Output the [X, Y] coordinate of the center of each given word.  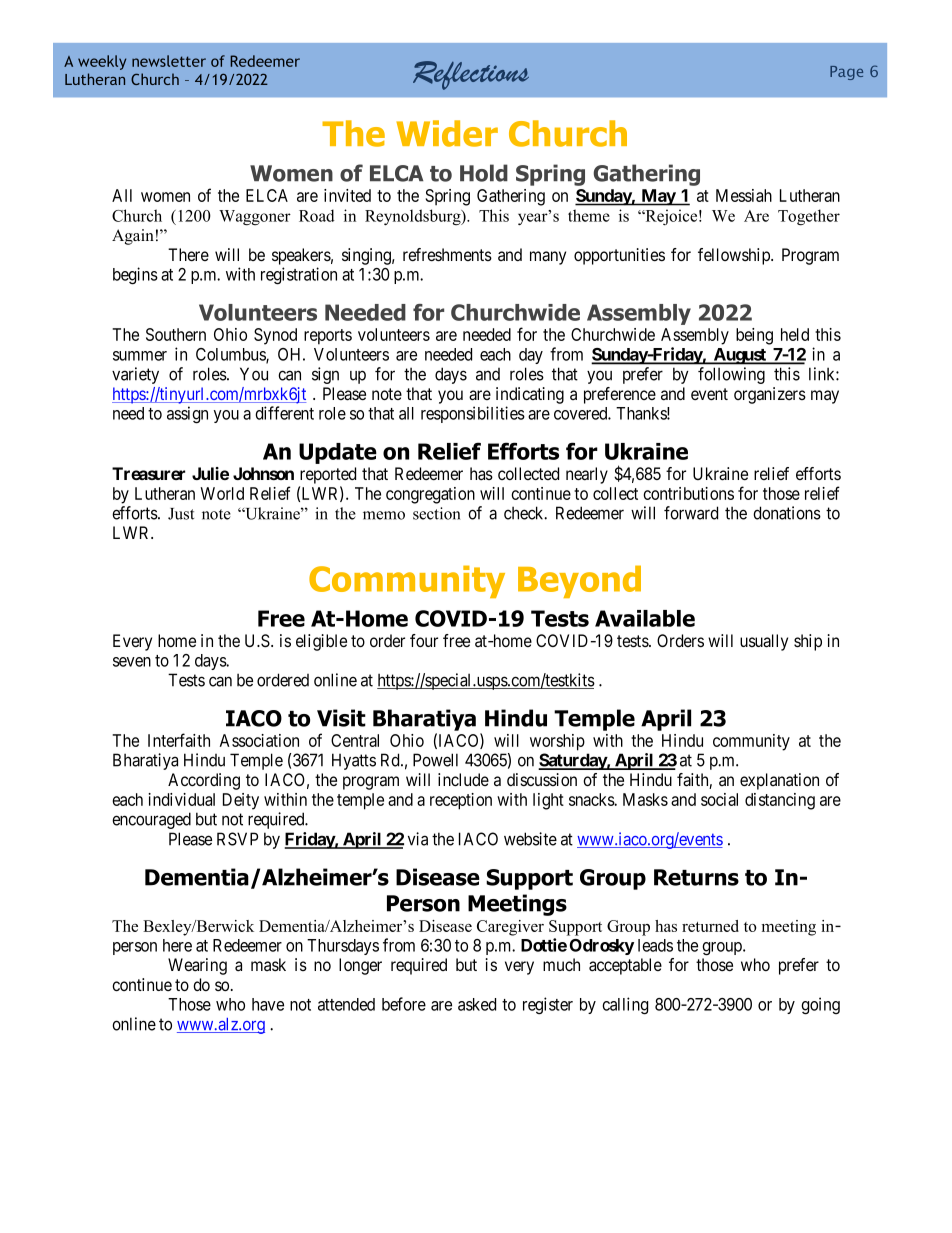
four [424, 640]
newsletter [169, 61]
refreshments [447, 254]
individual [181, 799]
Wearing [197, 966]
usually [764, 642]
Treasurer [148, 473]
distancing [780, 801]
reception [461, 801]
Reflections [471, 75]
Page [846, 73]
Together [809, 217]
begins [135, 276]
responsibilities [473, 414]
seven [132, 662]
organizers [770, 395]
